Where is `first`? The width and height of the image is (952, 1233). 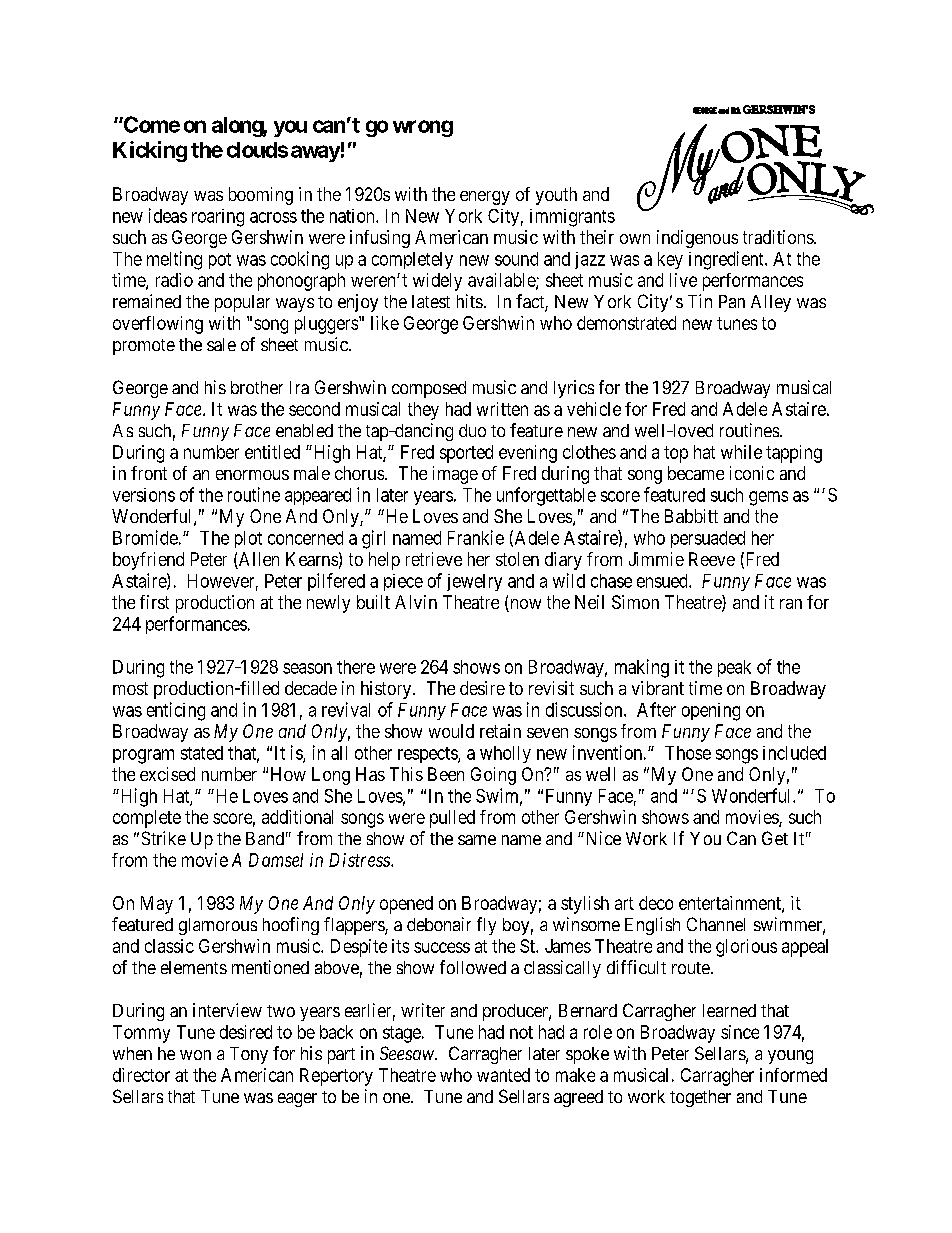 first is located at coordinates (154, 602).
